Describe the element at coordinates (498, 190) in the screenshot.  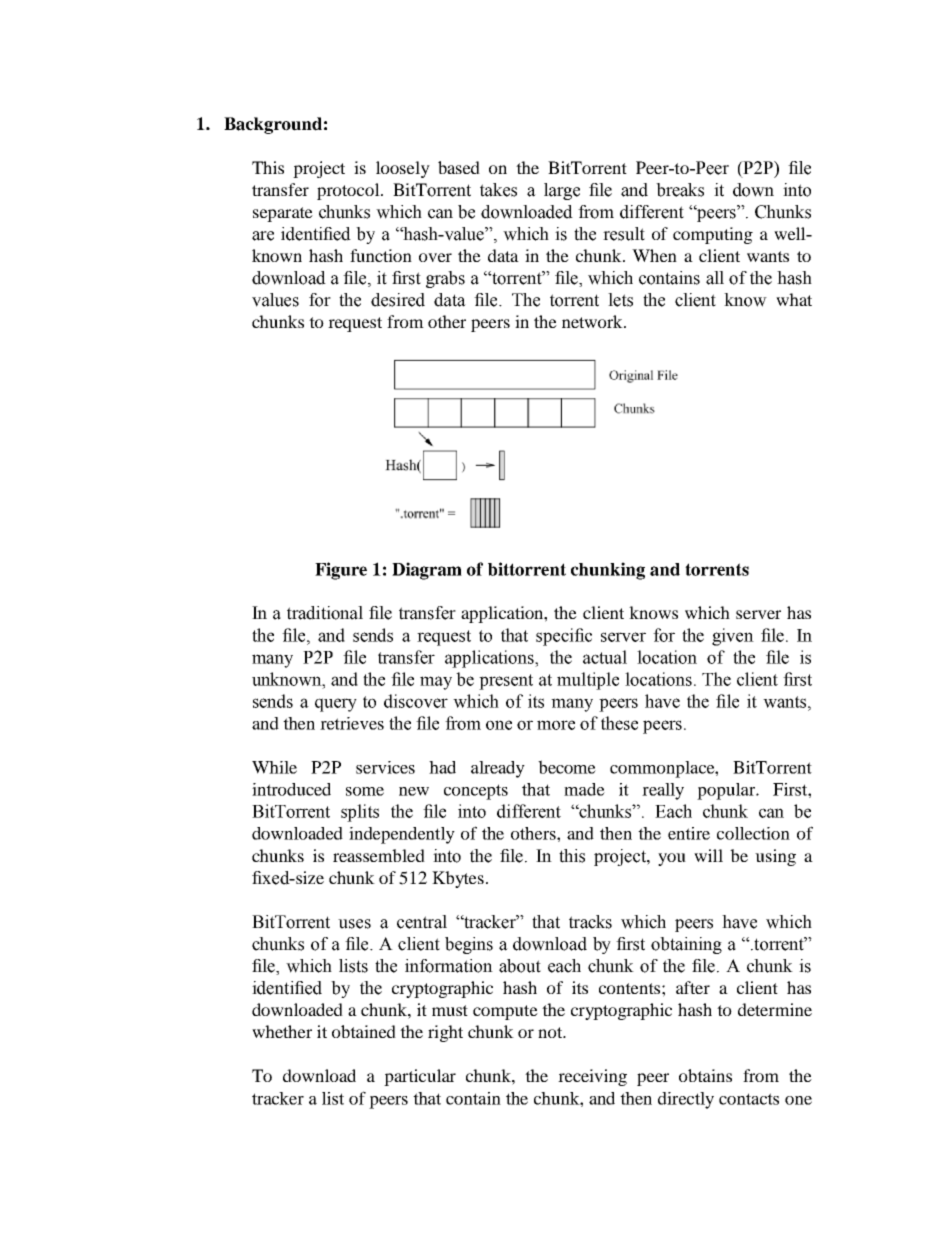
I see `takes` at that location.
